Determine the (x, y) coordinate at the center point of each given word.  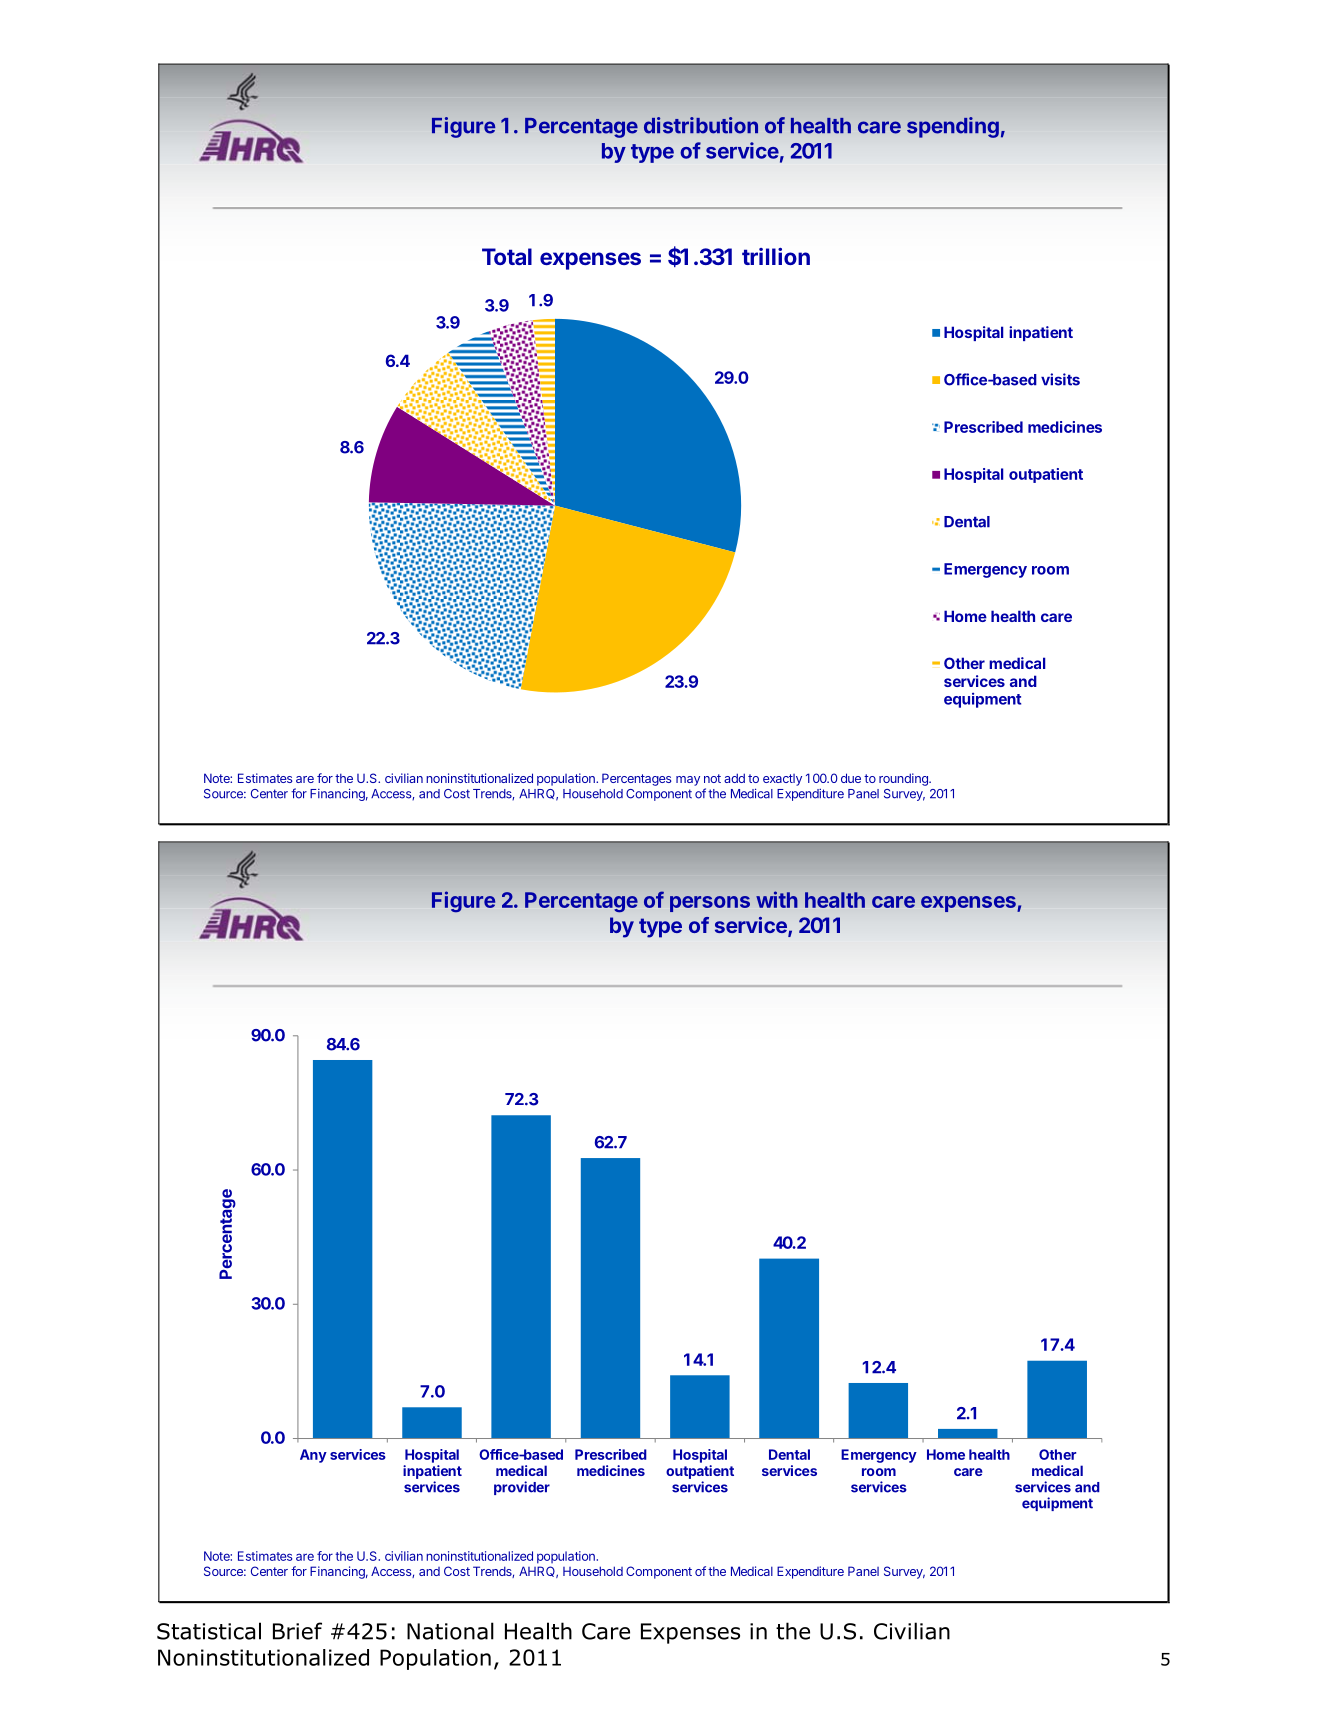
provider (522, 1488)
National (450, 1631)
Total (507, 256)
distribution (701, 125)
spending (953, 127)
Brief (297, 1631)
